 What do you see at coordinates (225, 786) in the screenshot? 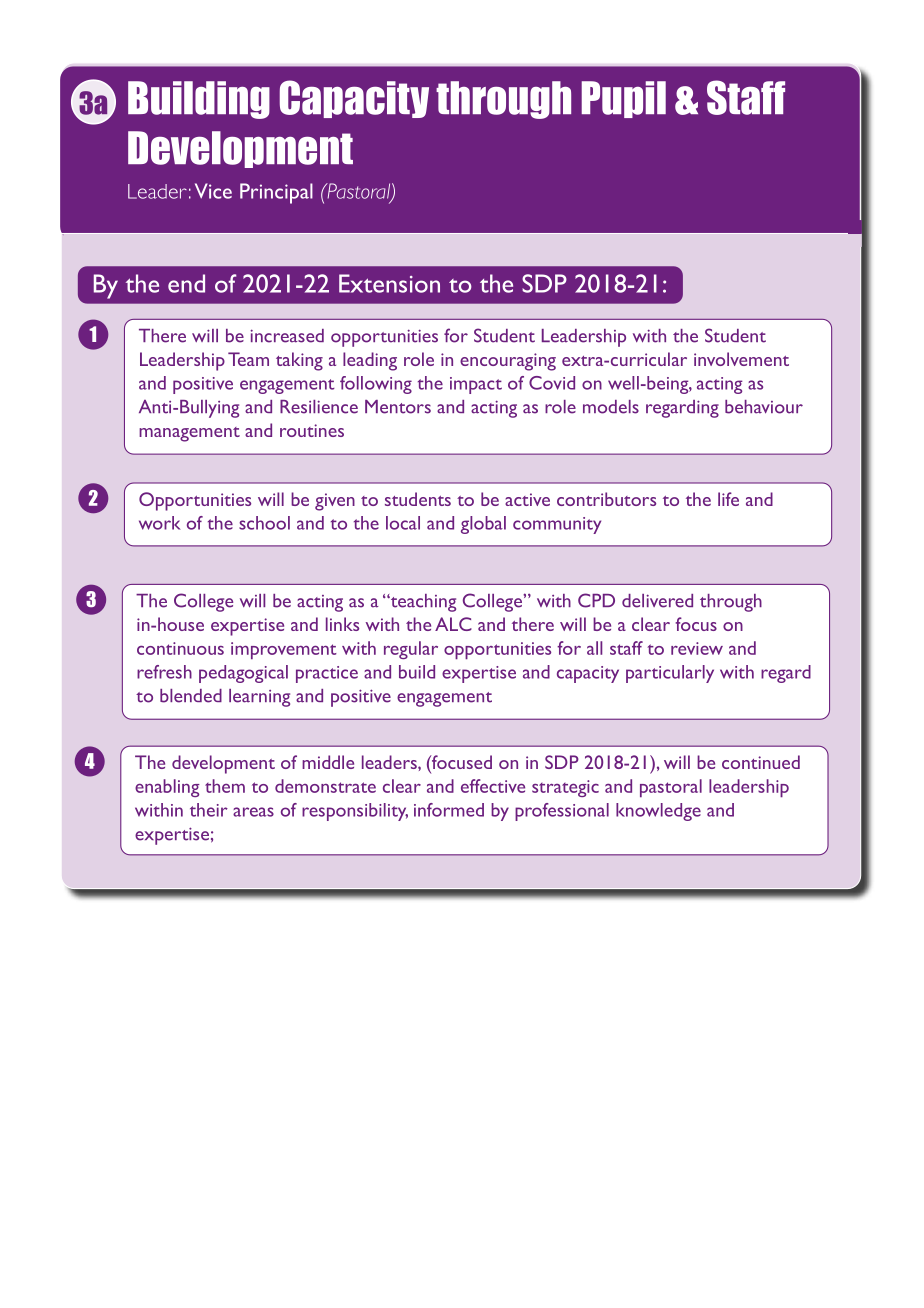
I see `them` at bounding box center [225, 786].
